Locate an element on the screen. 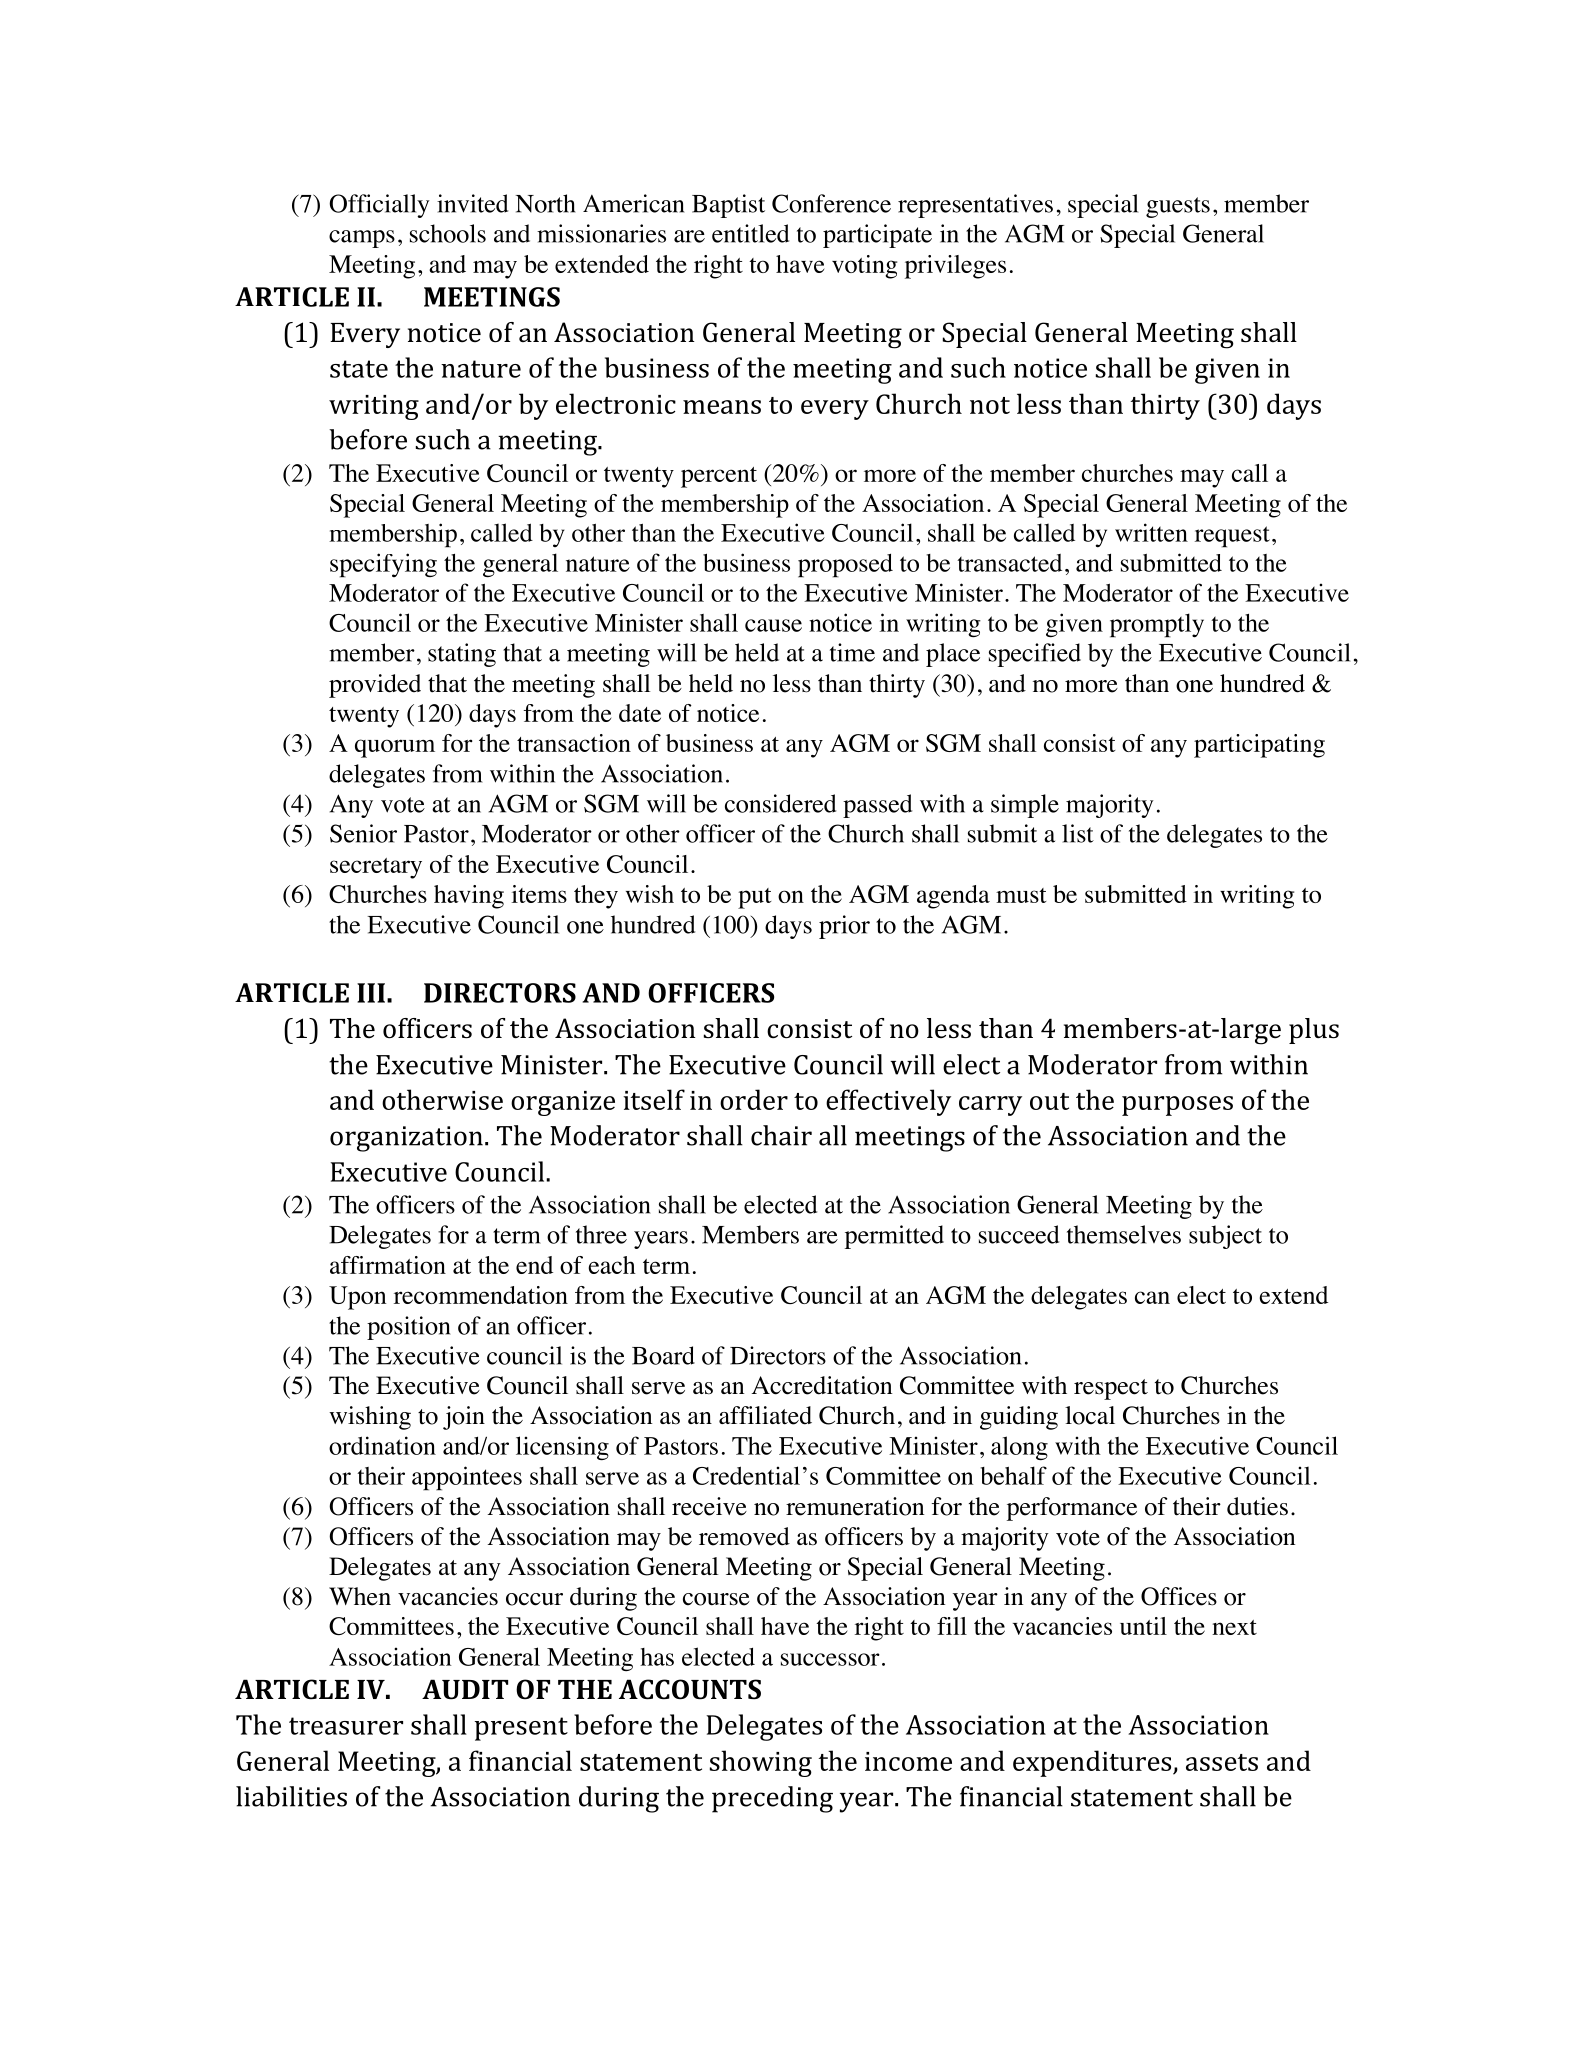 Image resolution: width=1591 pixels, height=2058 pixels. schools is located at coordinates (448, 233).
